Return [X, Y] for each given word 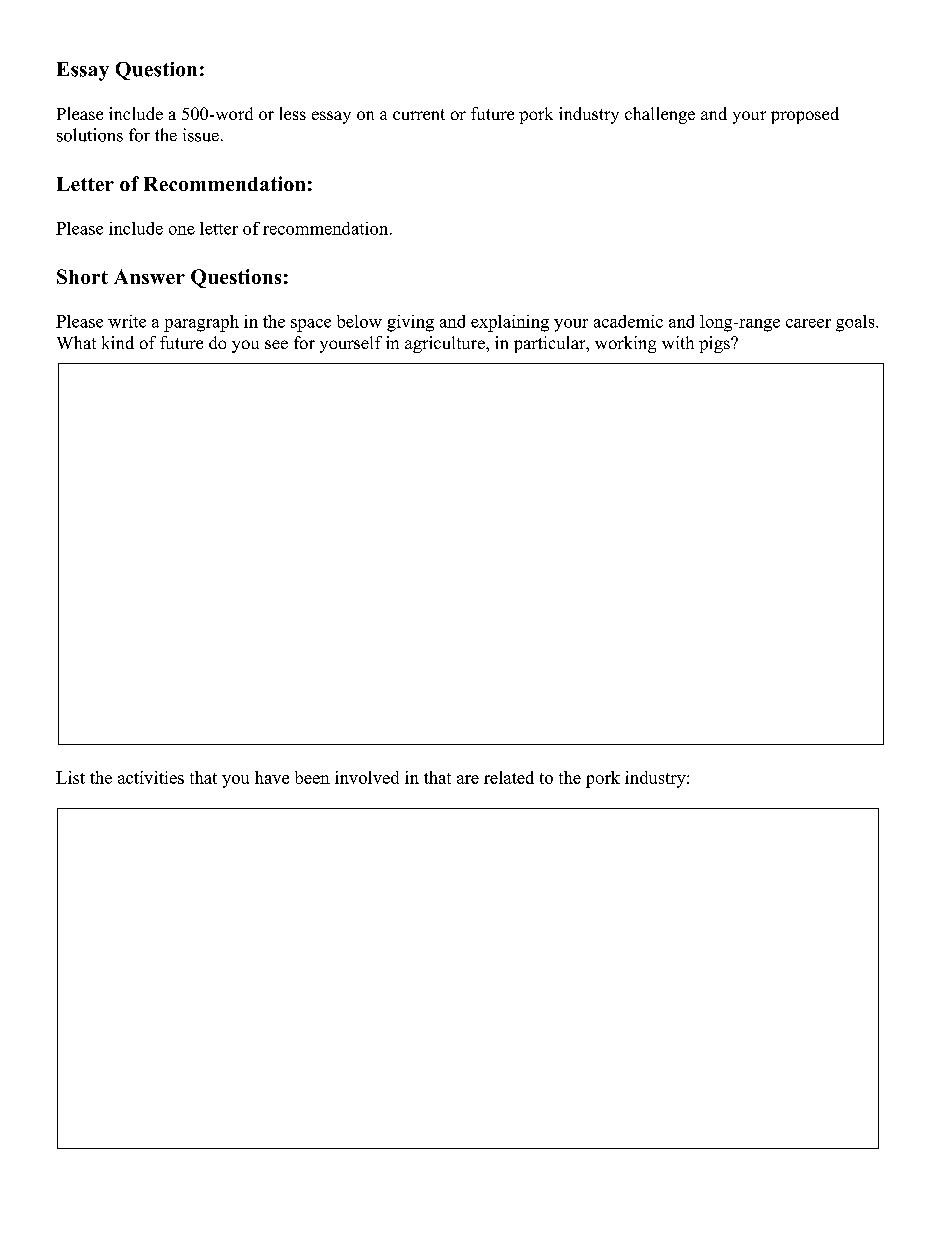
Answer [149, 276]
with [678, 342]
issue [201, 135]
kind [118, 342]
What [76, 342]
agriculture [446, 344]
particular [551, 344]
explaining [510, 323]
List [70, 777]
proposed [805, 115]
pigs [715, 344]
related [509, 777]
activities [151, 777]
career [808, 323]
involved [367, 777]
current [419, 114]
